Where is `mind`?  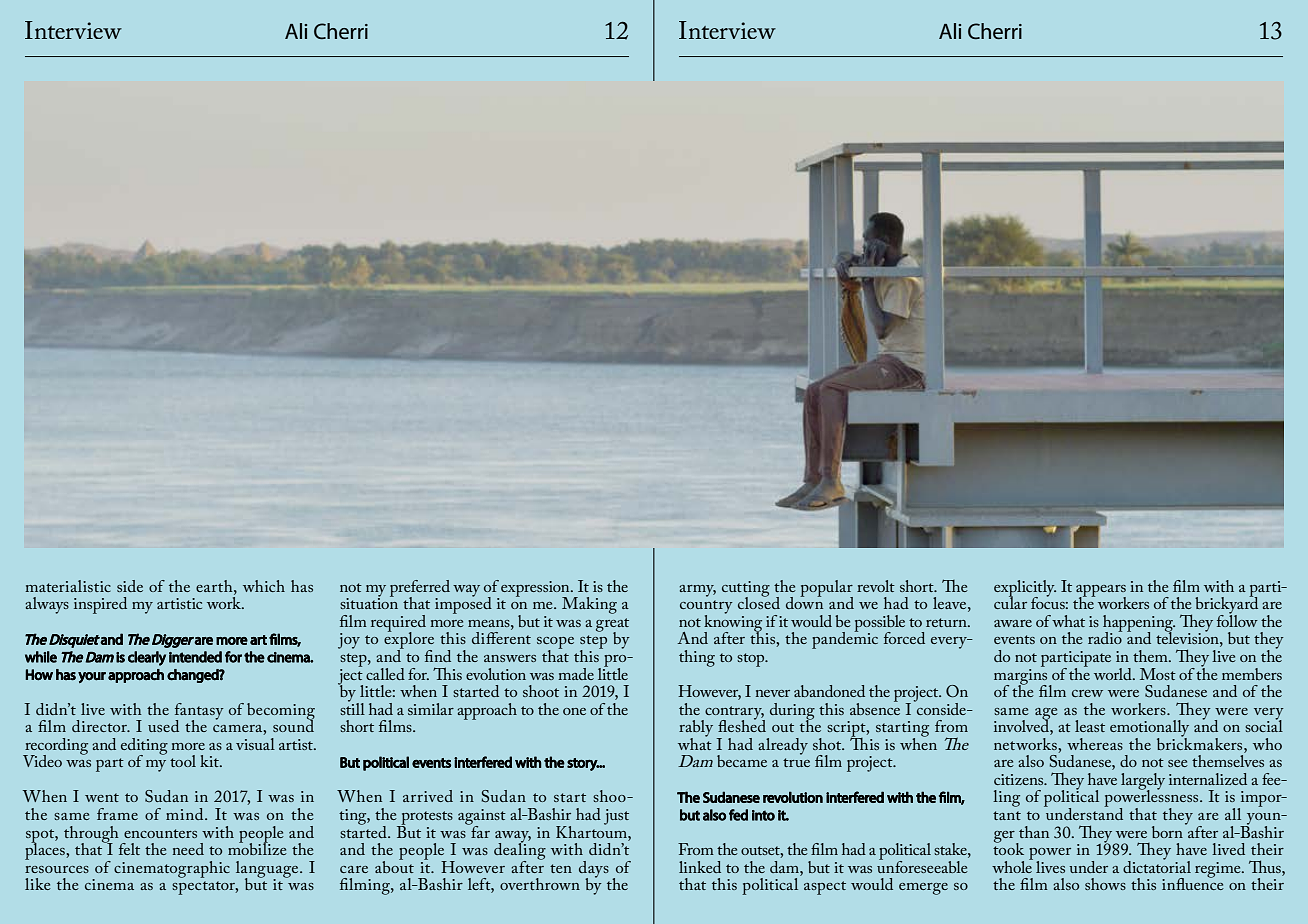
mind is located at coordinates (186, 814).
